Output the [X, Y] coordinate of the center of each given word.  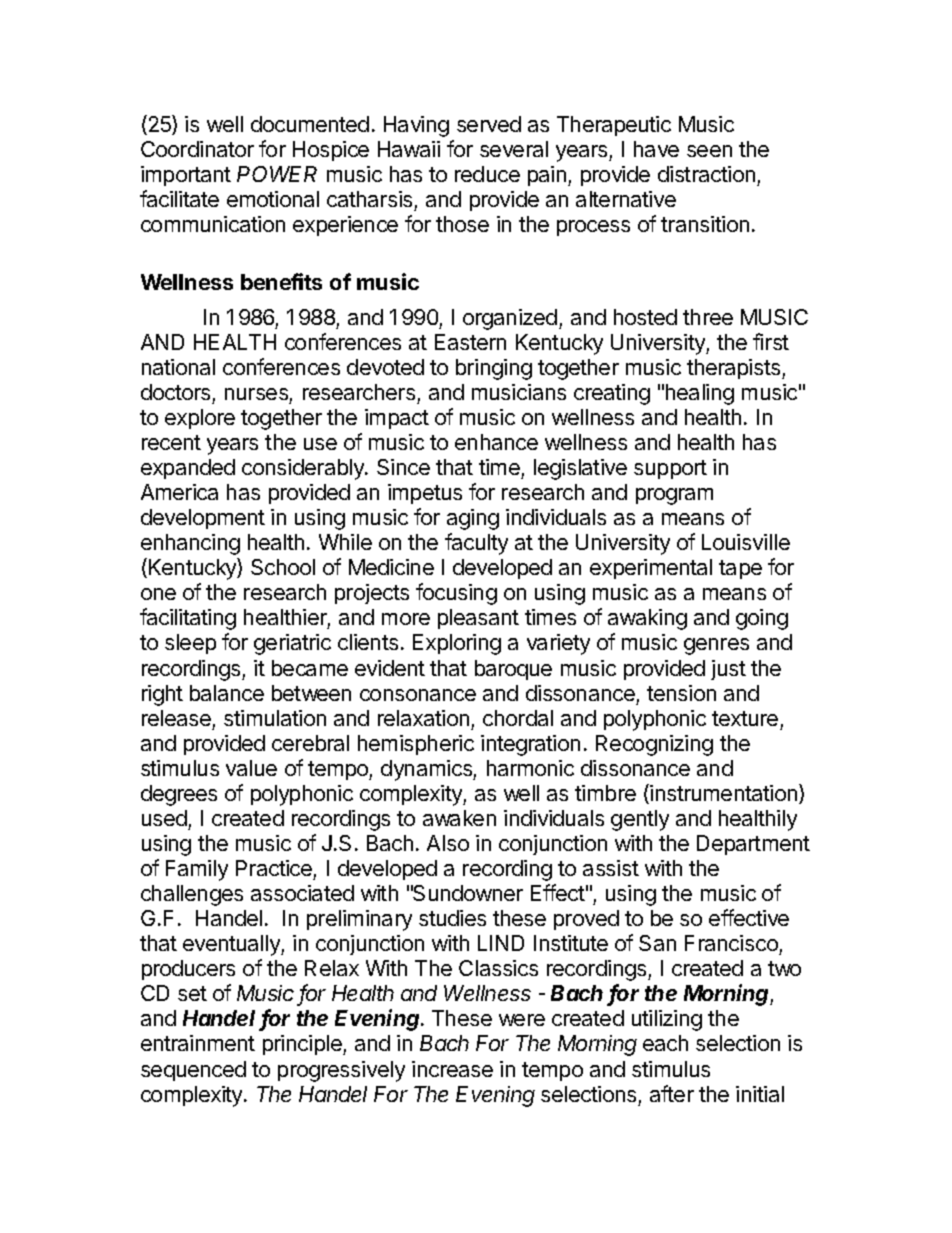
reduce [487, 174]
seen [709, 151]
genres [716, 646]
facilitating [188, 619]
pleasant [478, 619]
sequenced [193, 1071]
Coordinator [197, 149]
